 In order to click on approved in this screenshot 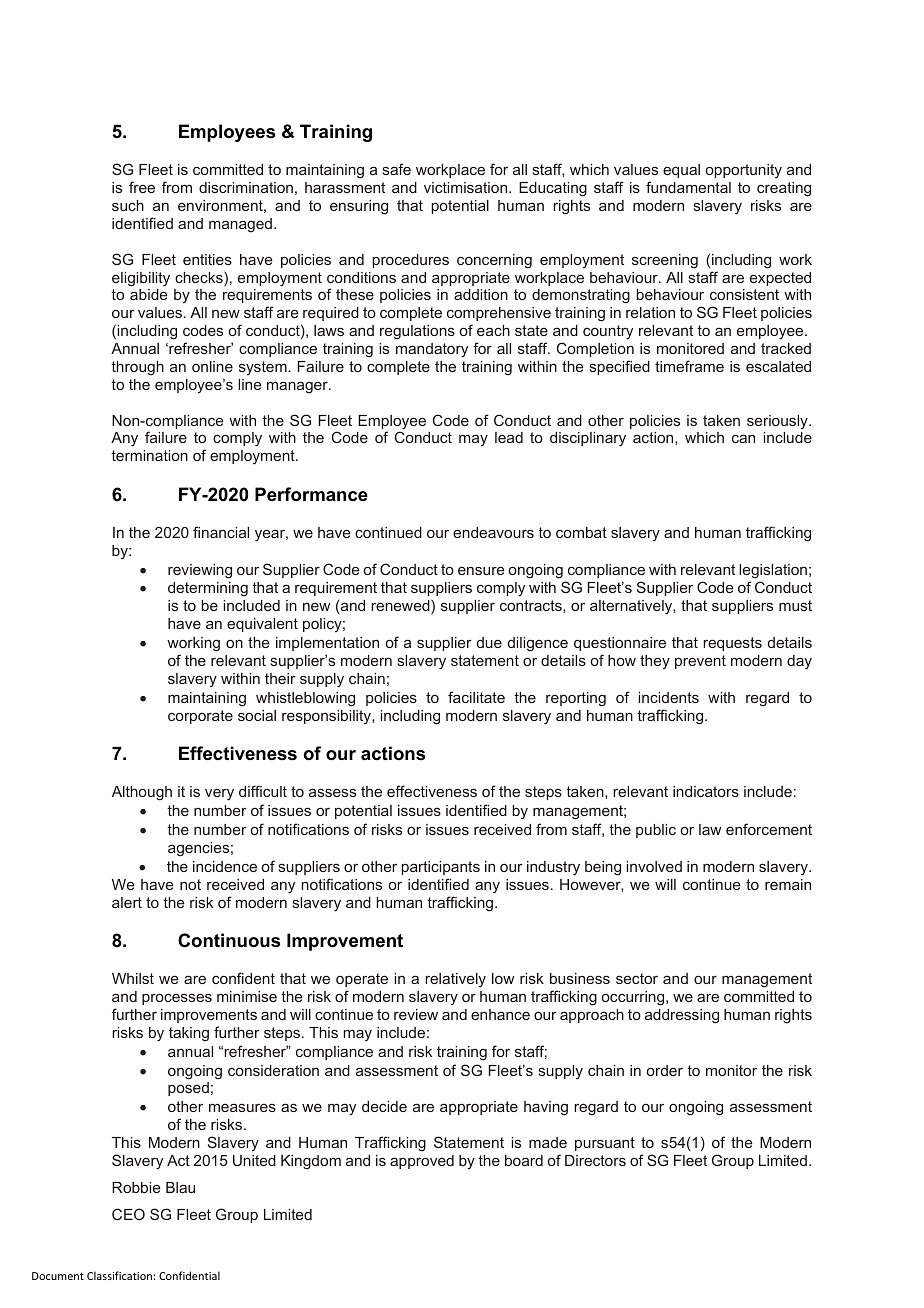, I will do `click(422, 1162)`.
